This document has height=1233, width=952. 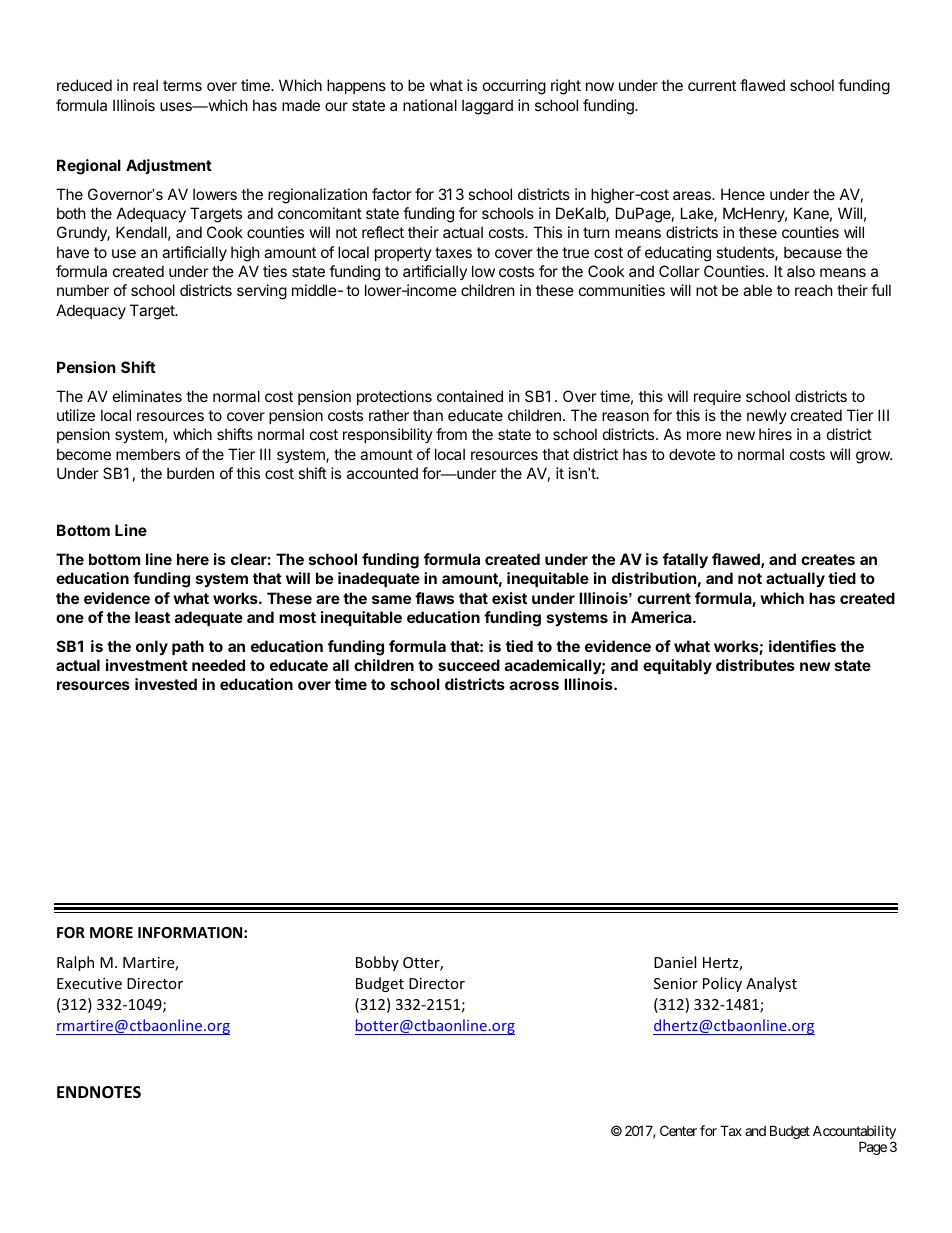 What do you see at coordinates (678, 1130) in the document?
I see `Center` at bounding box center [678, 1130].
